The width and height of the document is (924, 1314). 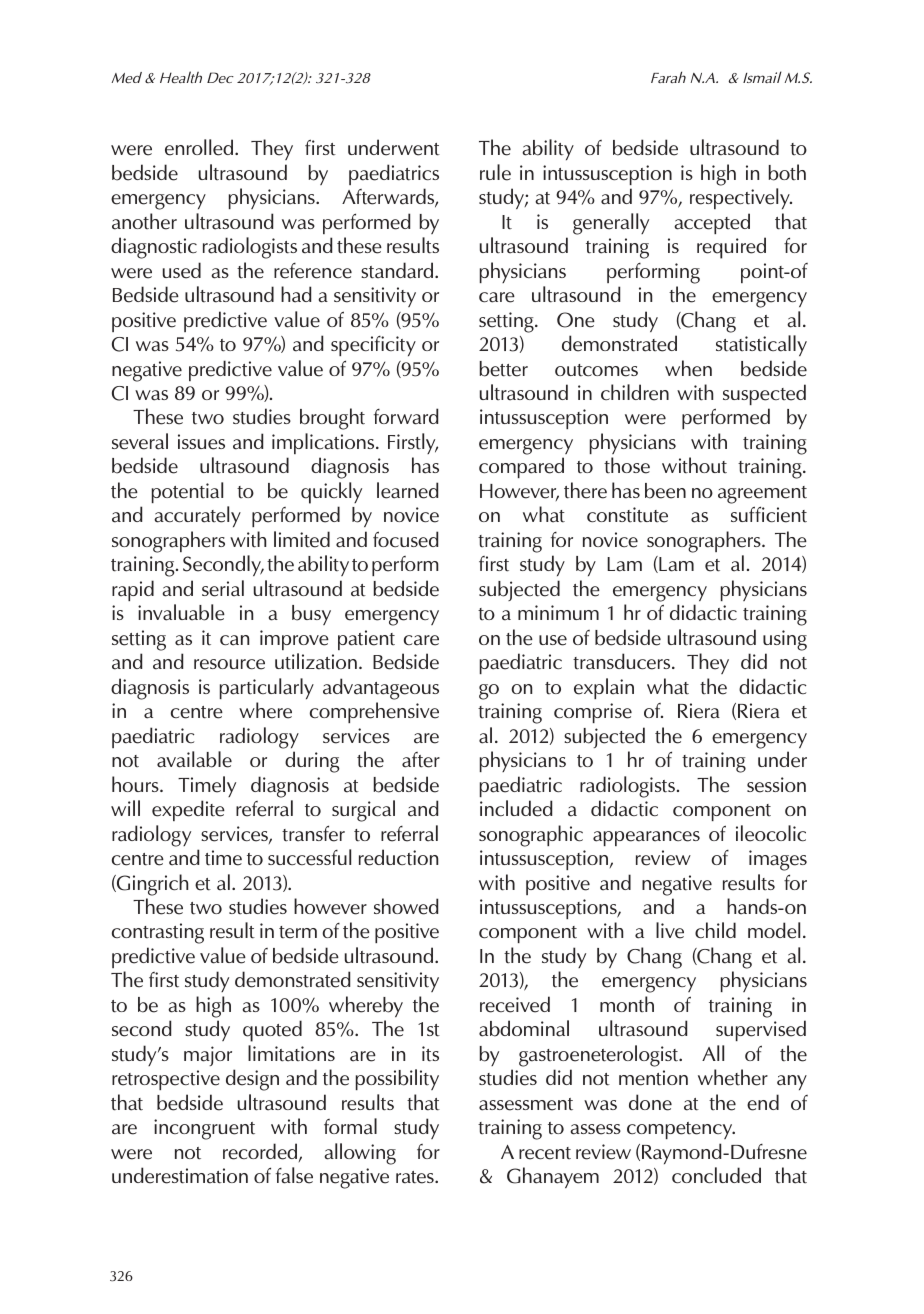 What do you see at coordinates (504, 369) in the document?
I see `better` at bounding box center [504, 369].
